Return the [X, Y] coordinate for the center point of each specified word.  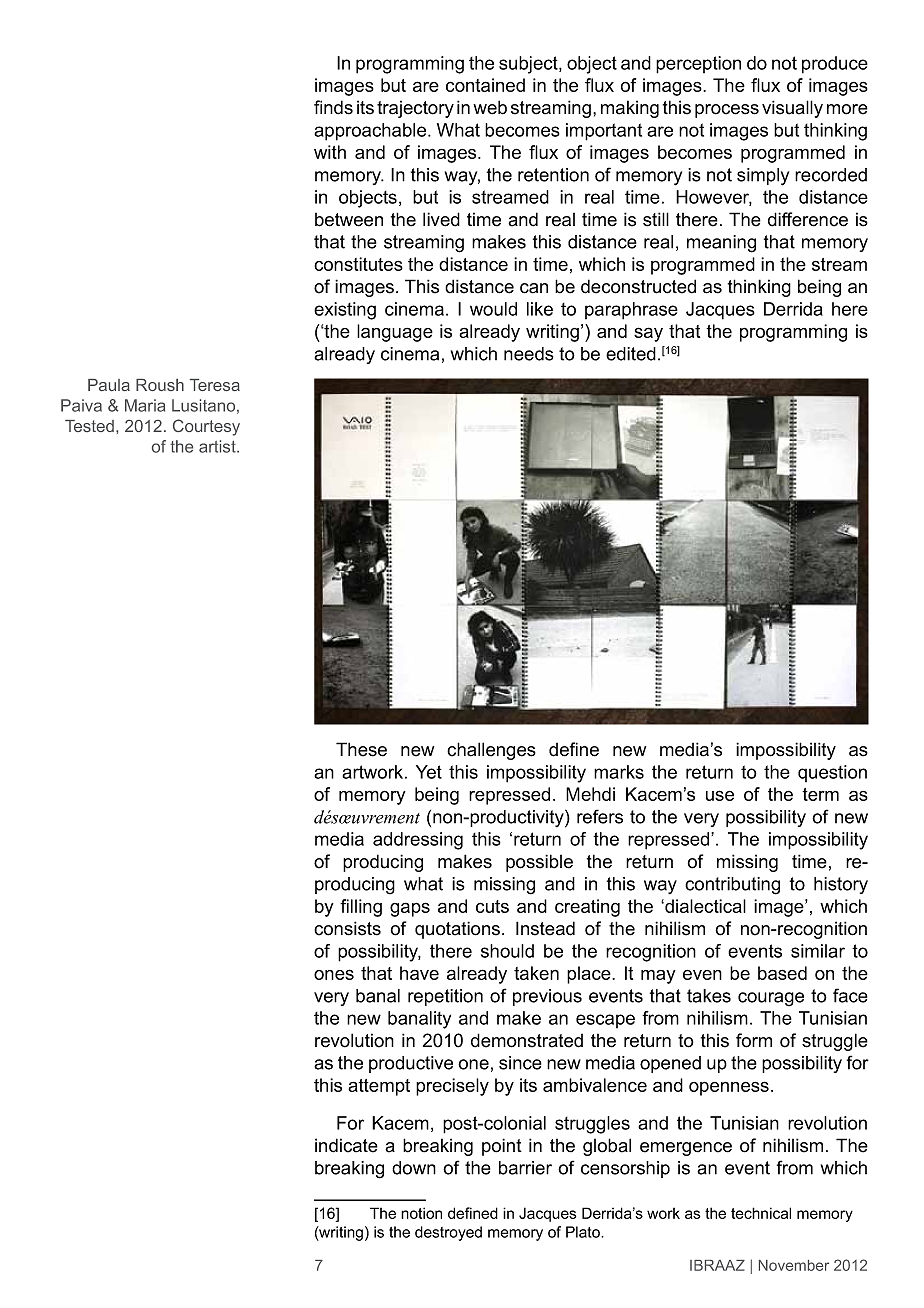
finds [333, 107]
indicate [346, 1145]
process [727, 111]
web [490, 107]
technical [761, 1213]
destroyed [448, 1233]
